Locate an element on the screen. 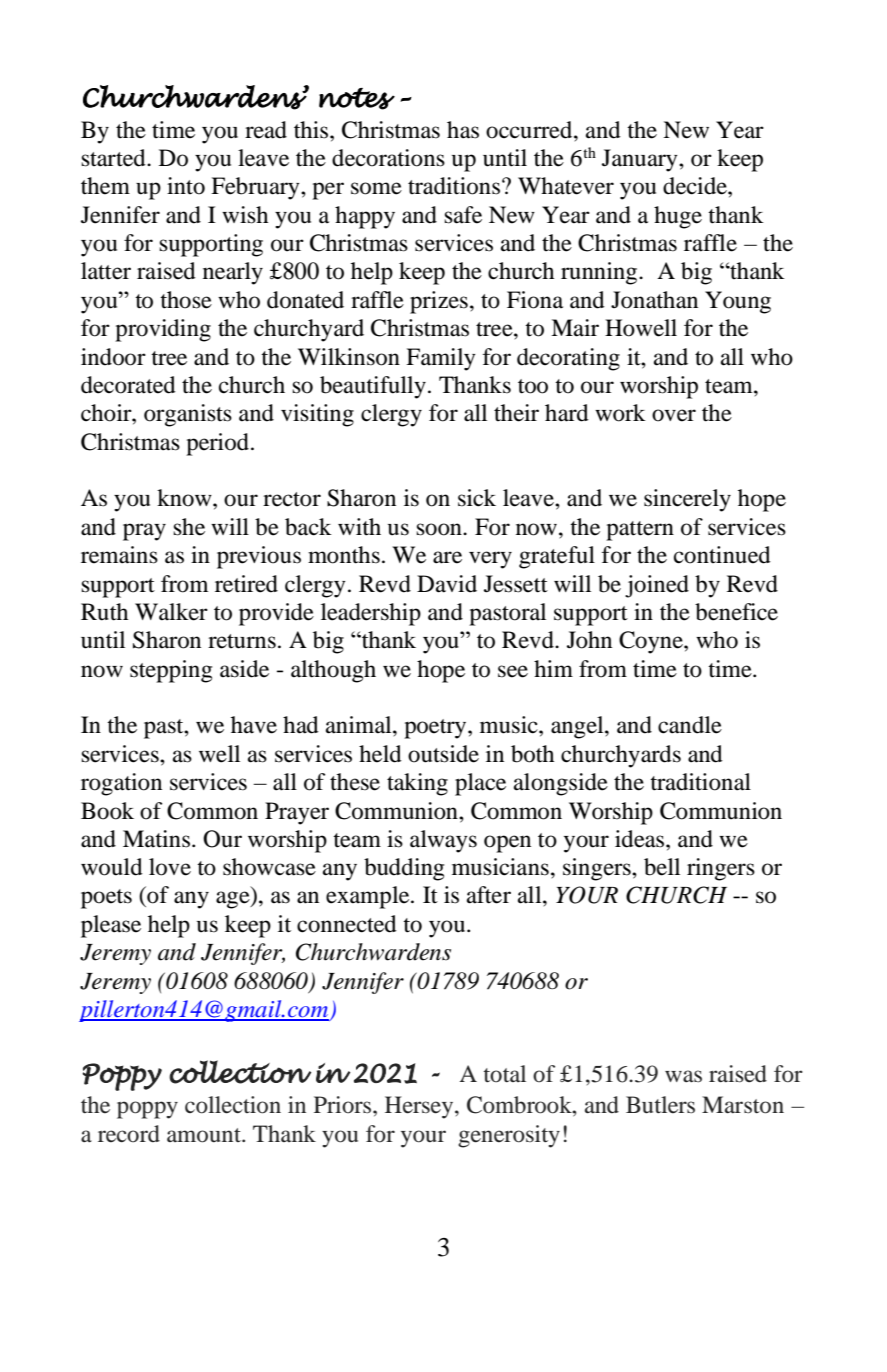  over is located at coordinates (674, 415).
